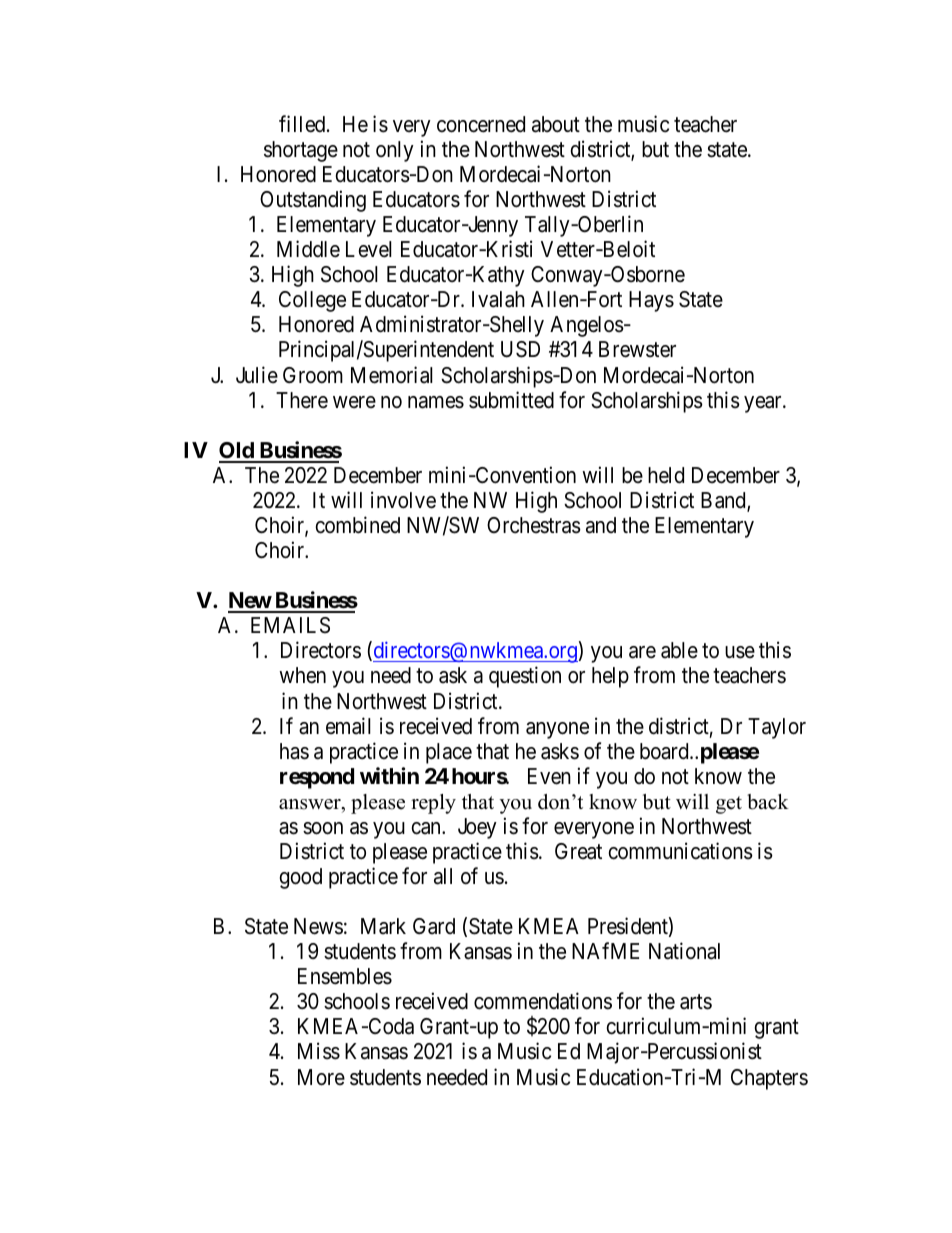 This screenshot has height=1233, width=952. Describe the element at coordinates (729, 805) in the screenshot. I see `get` at that location.
